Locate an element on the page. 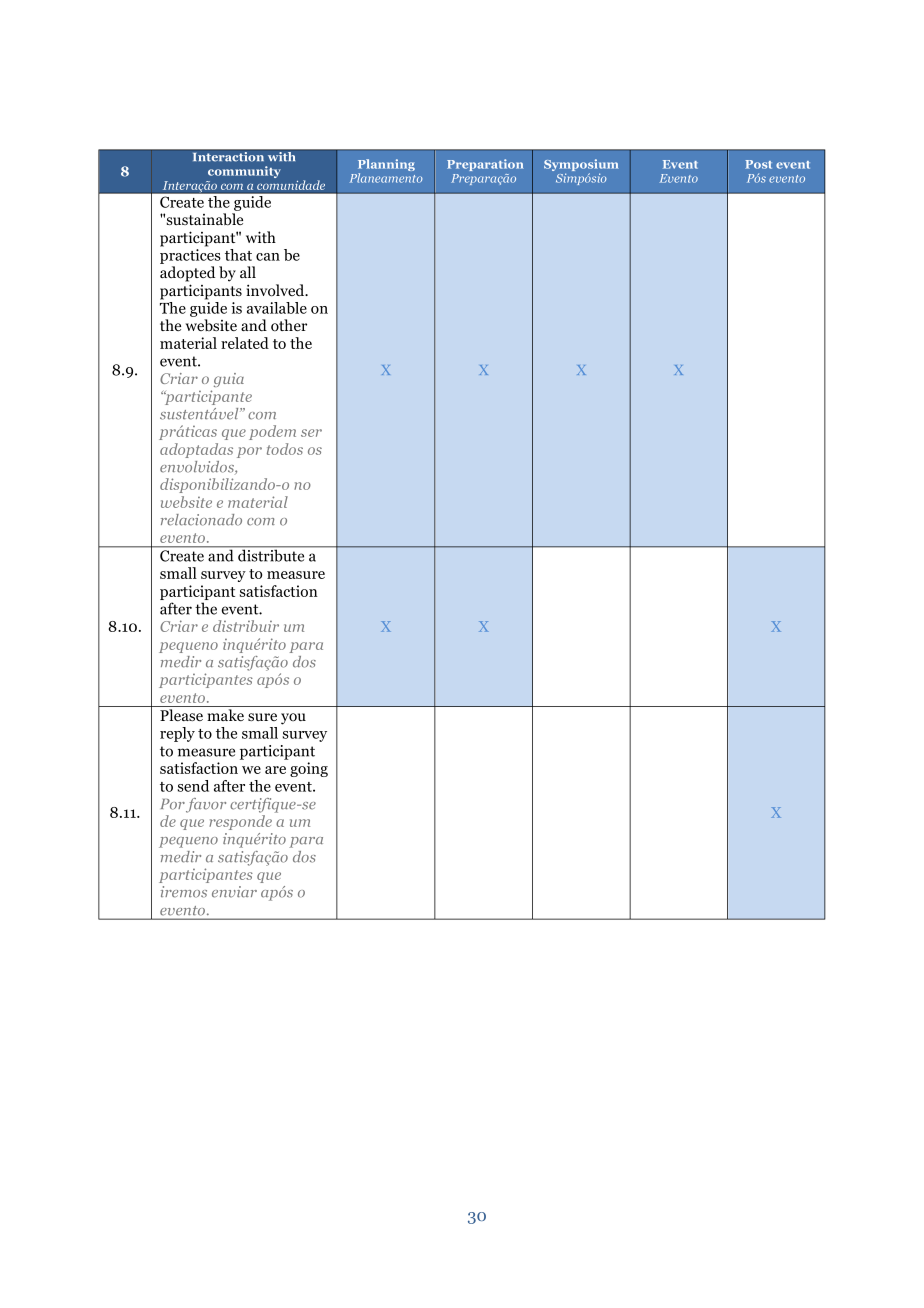 The height and width of the image is (1308, 924). distribute is located at coordinates (271, 554).
